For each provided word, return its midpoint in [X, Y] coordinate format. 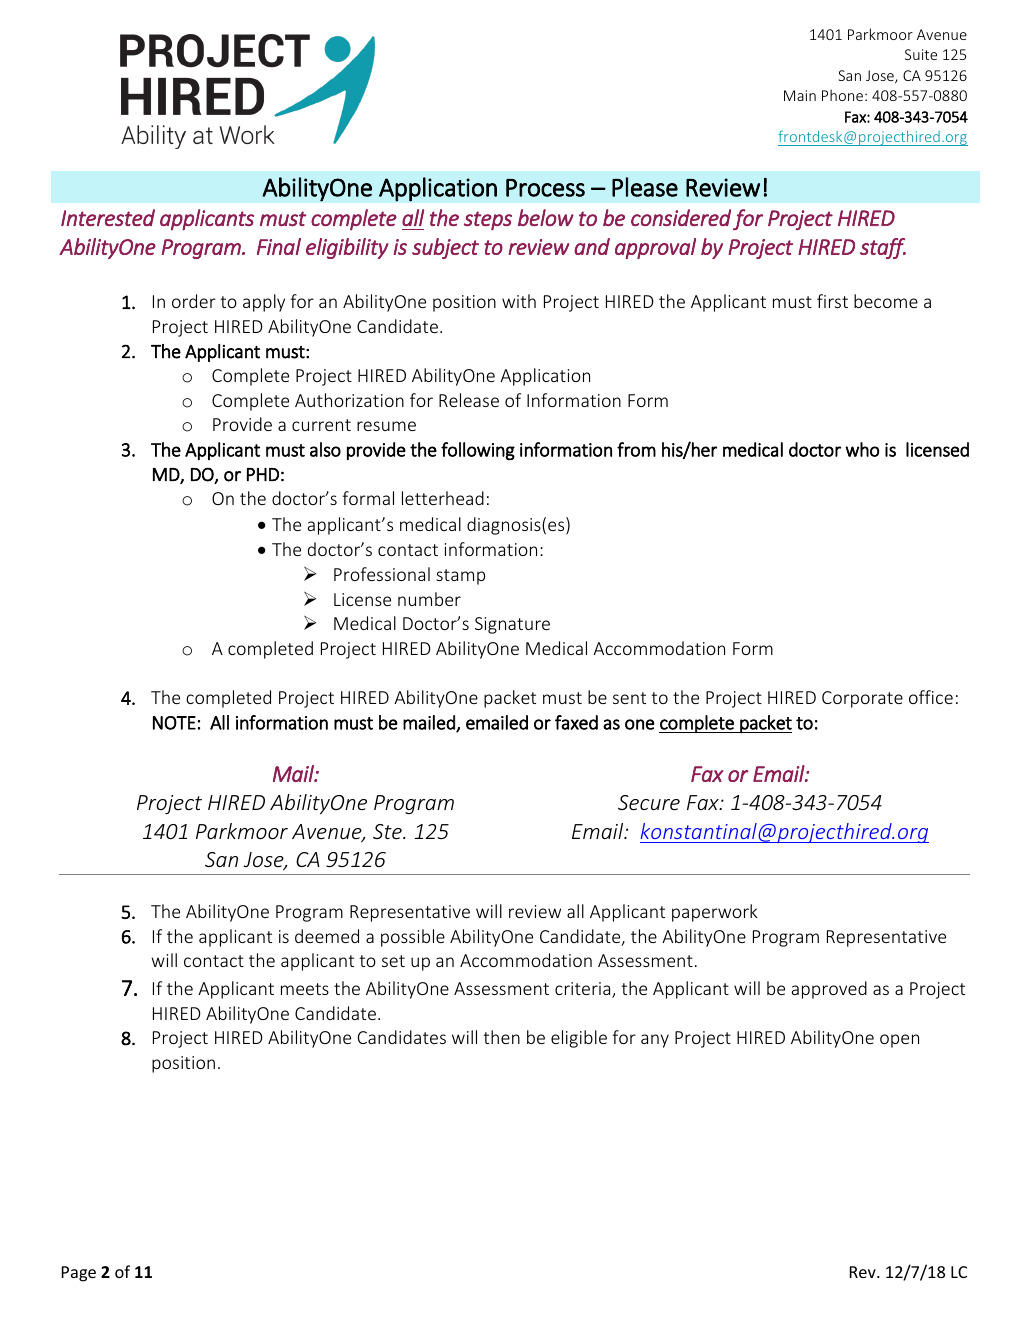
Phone [842, 95]
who [862, 449]
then [501, 1037]
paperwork [715, 913]
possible [413, 938]
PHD [263, 474]
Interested [108, 218]
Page [79, 1274]
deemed [327, 936]
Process [545, 188]
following [478, 451]
